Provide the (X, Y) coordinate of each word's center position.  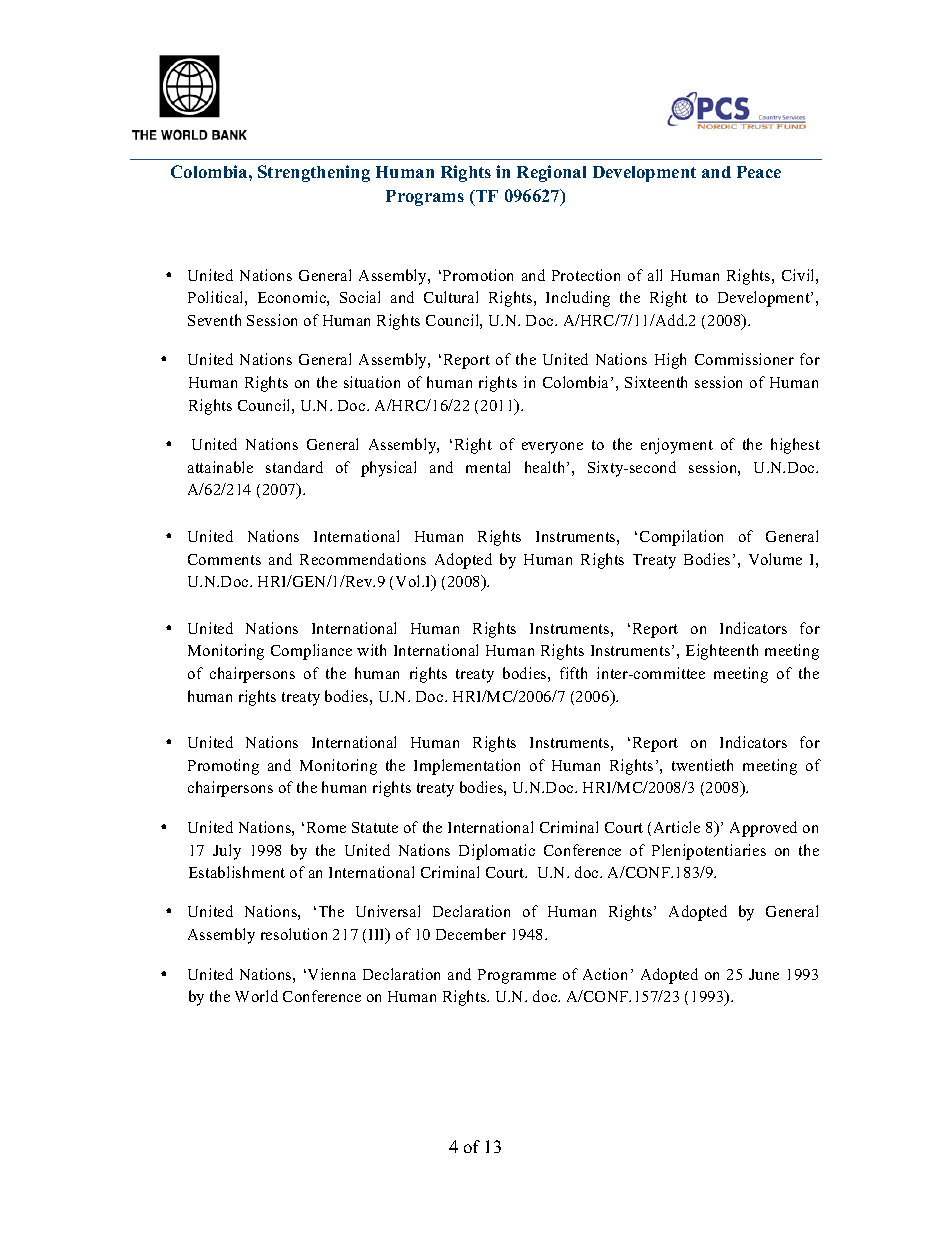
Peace (759, 172)
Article (677, 827)
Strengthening (314, 173)
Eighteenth (722, 652)
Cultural (451, 297)
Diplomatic (497, 852)
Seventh (214, 320)
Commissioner (744, 359)
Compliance (311, 652)
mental (488, 467)
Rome (326, 827)
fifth (573, 673)
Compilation (681, 538)
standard (294, 467)
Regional (551, 173)
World (256, 996)
